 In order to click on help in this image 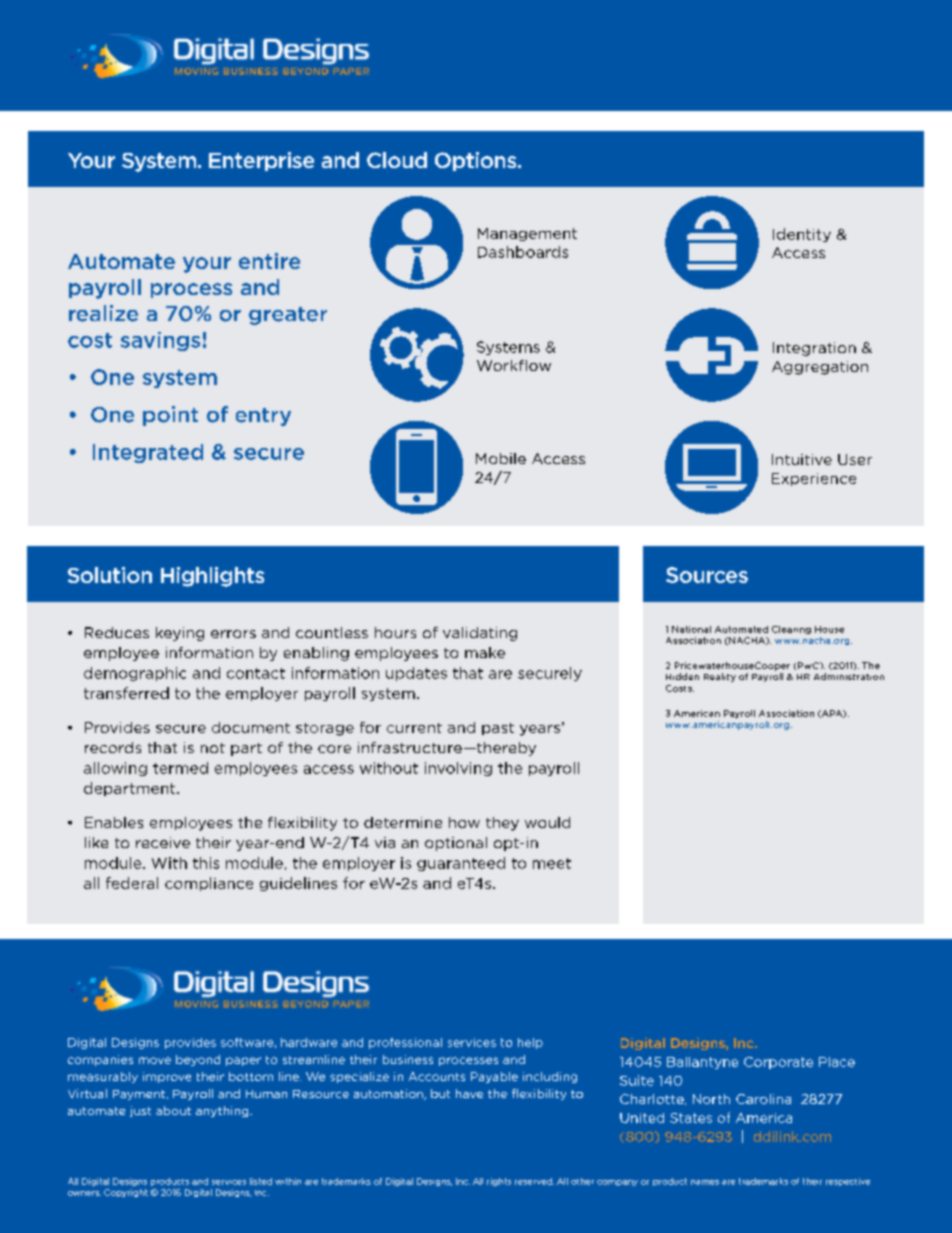, I will do `click(530, 1043)`.
